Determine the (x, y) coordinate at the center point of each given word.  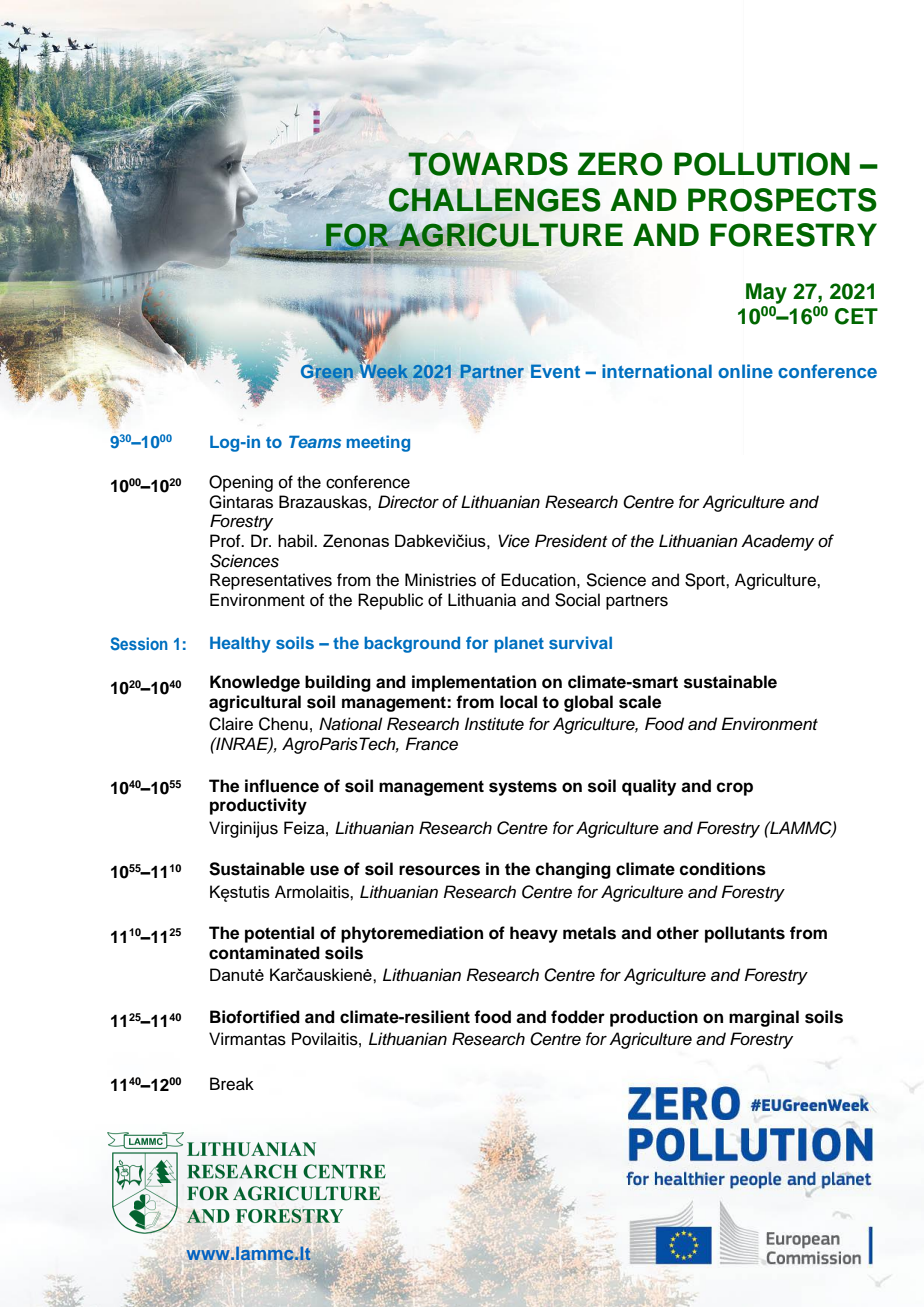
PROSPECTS (782, 200)
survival (580, 642)
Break (232, 1084)
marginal (764, 1018)
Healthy (240, 644)
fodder (578, 1017)
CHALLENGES (495, 200)
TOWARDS (488, 164)
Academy (777, 542)
